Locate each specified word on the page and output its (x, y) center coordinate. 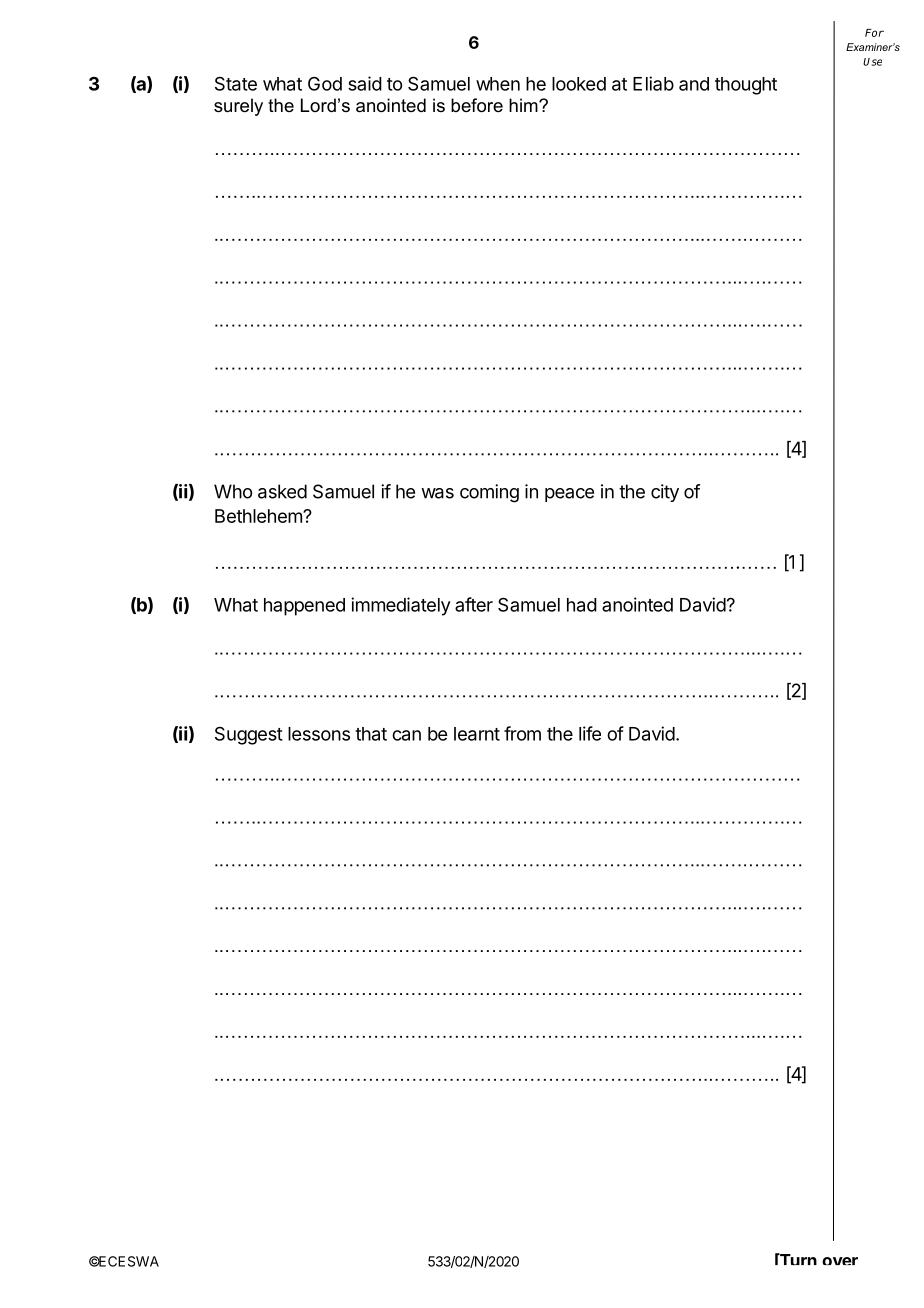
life (590, 733)
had (582, 605)
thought (746, 86)
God (325, 84)
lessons (319, 734)
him (524, 105)
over (840, 1261)
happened (304, 607)
